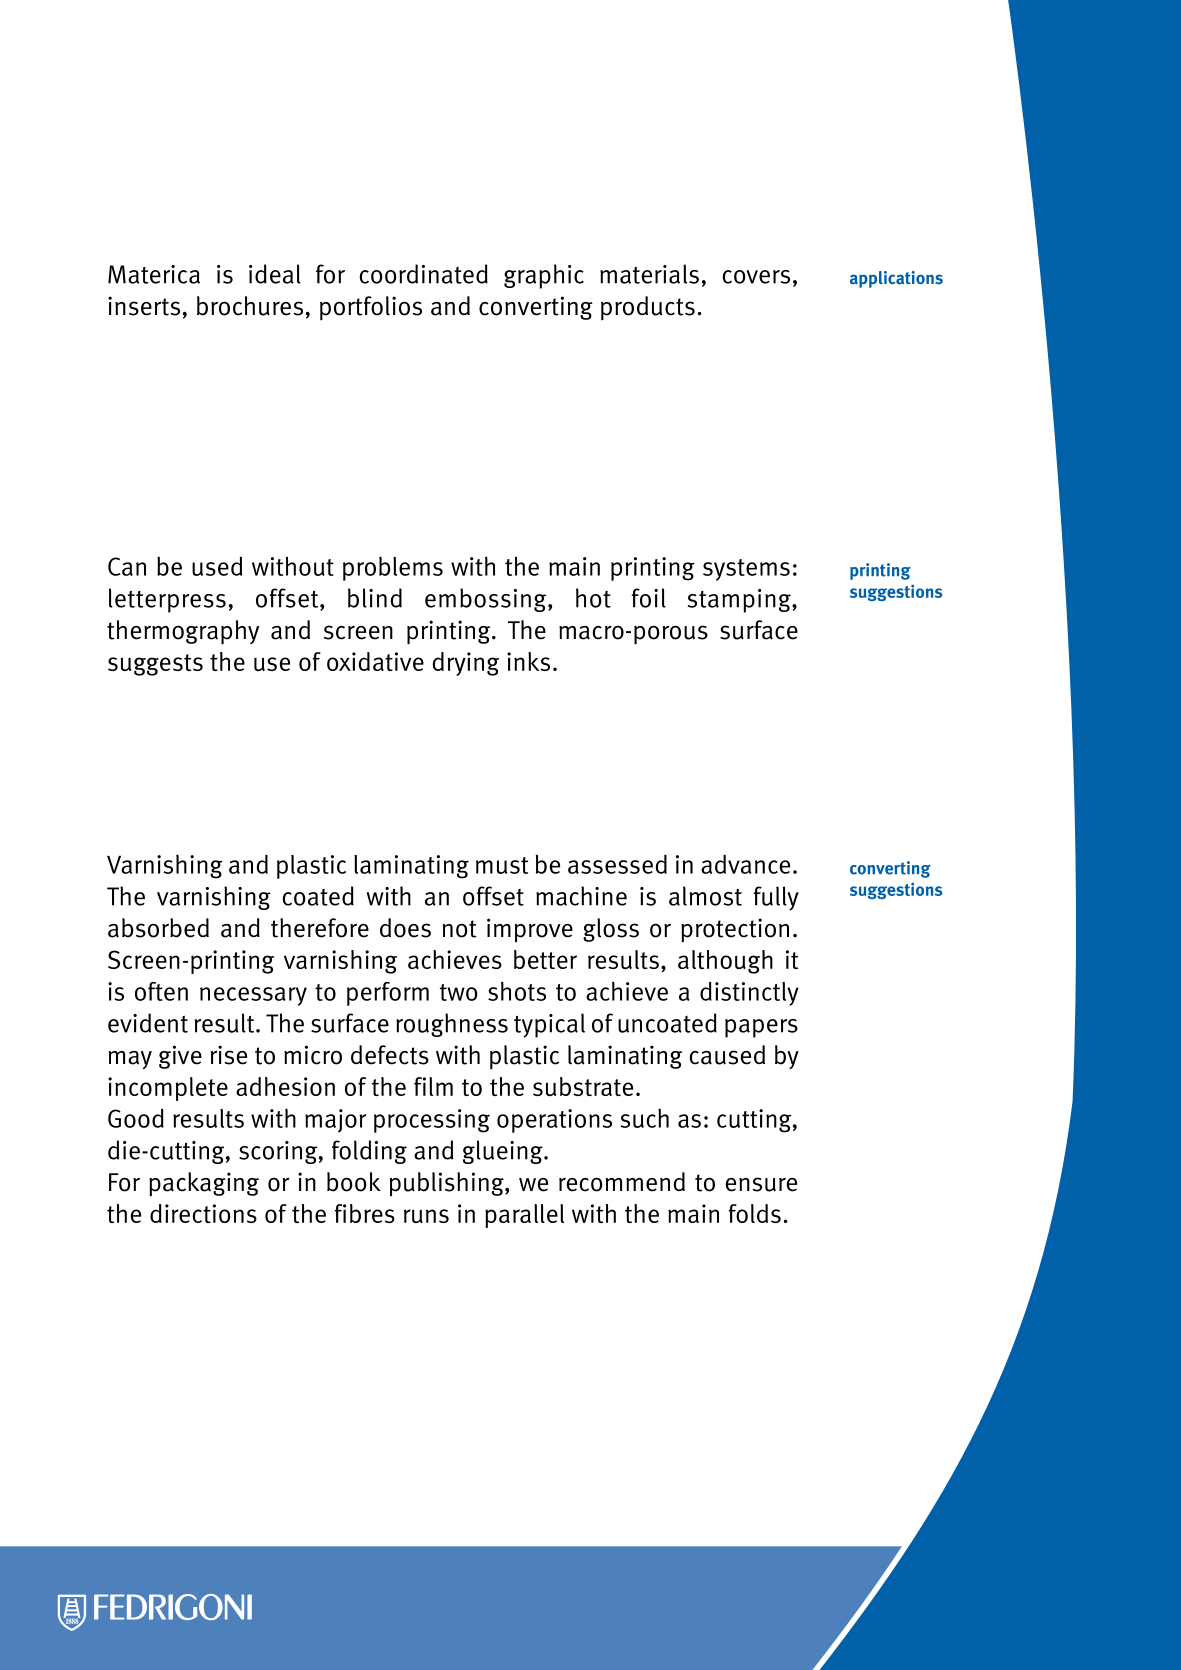 Image resolution: width=1181 pixels, height=1670 pixels. What do you see at coordinates (275, 274) in the page?
I see `ideal` at bounding box center [275, 274].
